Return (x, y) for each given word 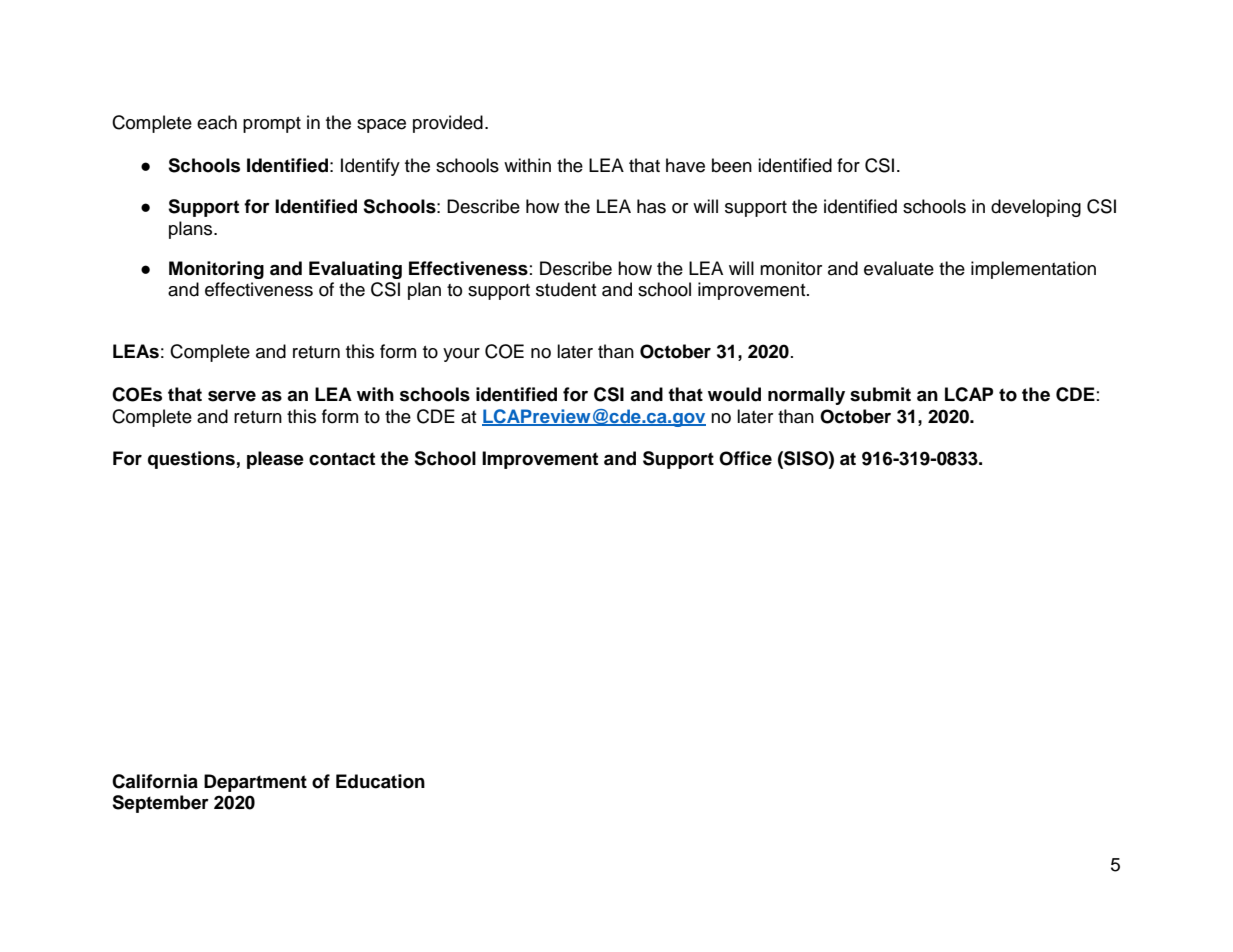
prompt (272, 125)
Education (380, 781)
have (685, 165)
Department (255, 783)
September (160, 804)
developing (1036, 208)
